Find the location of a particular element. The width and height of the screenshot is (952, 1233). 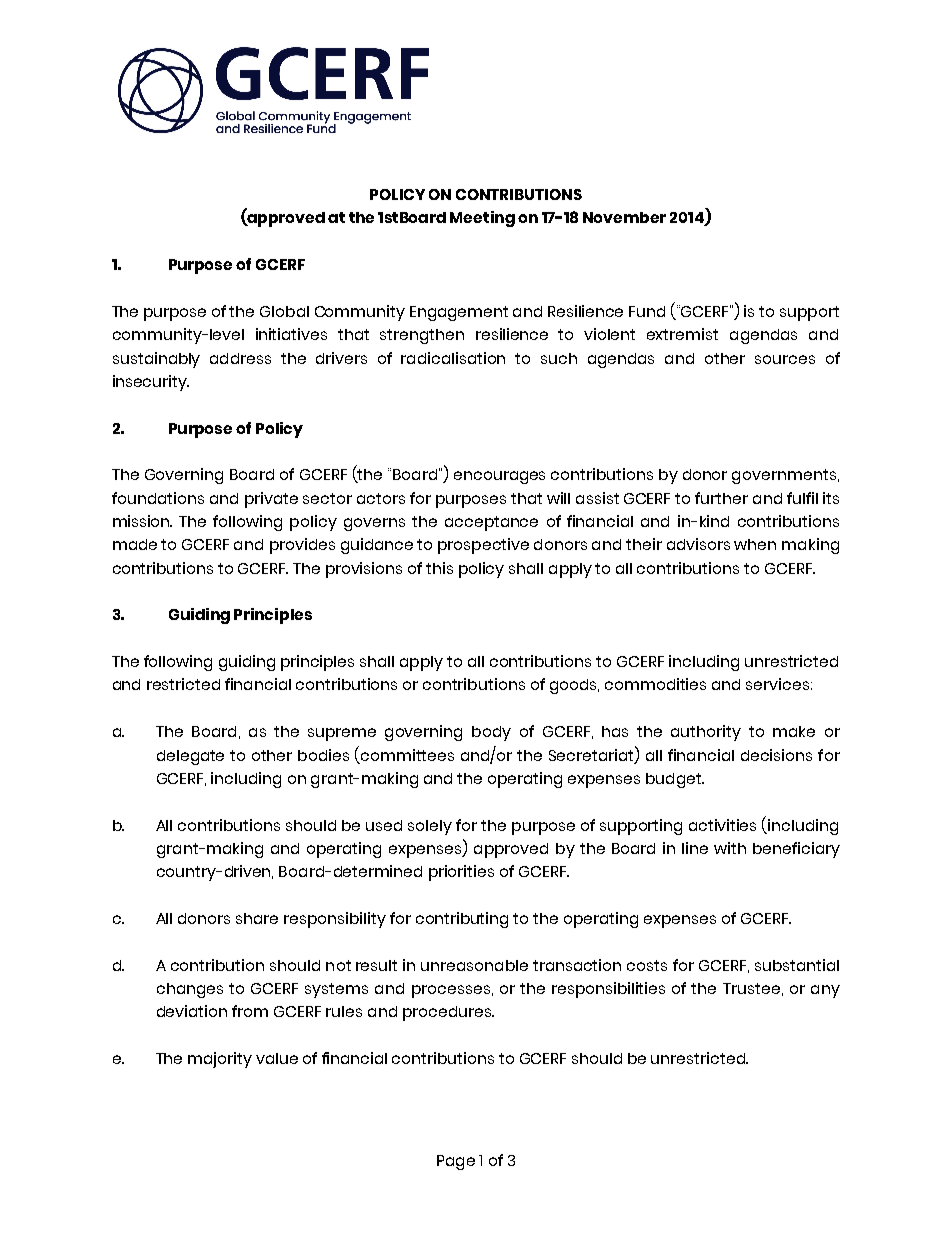

Page is located at coordinates (456, 1162).
